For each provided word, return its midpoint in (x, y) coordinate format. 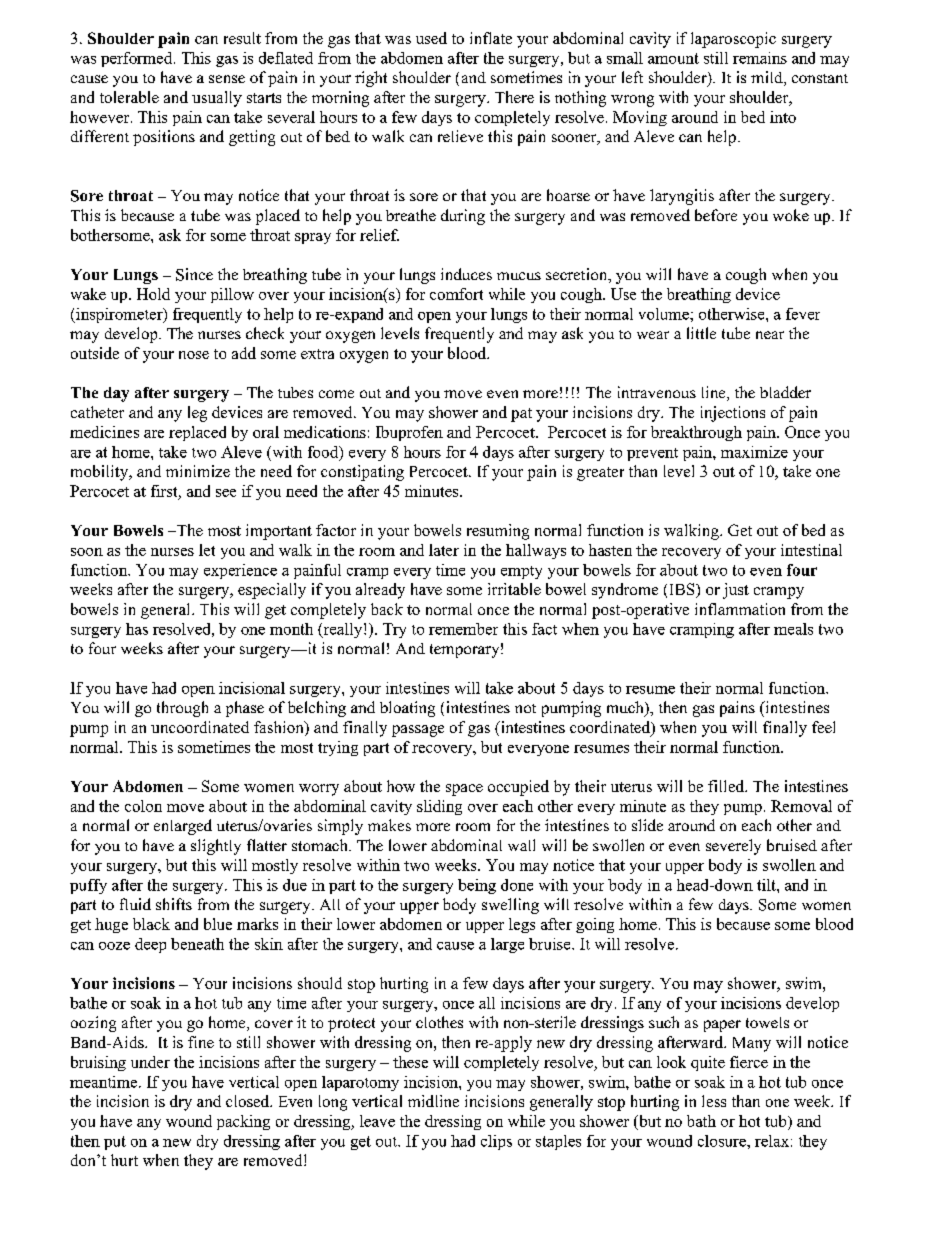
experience (240, 571)
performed (138, 59)
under (150, 1062)
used (431, 38)
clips (496, 1142)
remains (760, 58)
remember (463, 629)
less (714, 1101)
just (736, 591)
